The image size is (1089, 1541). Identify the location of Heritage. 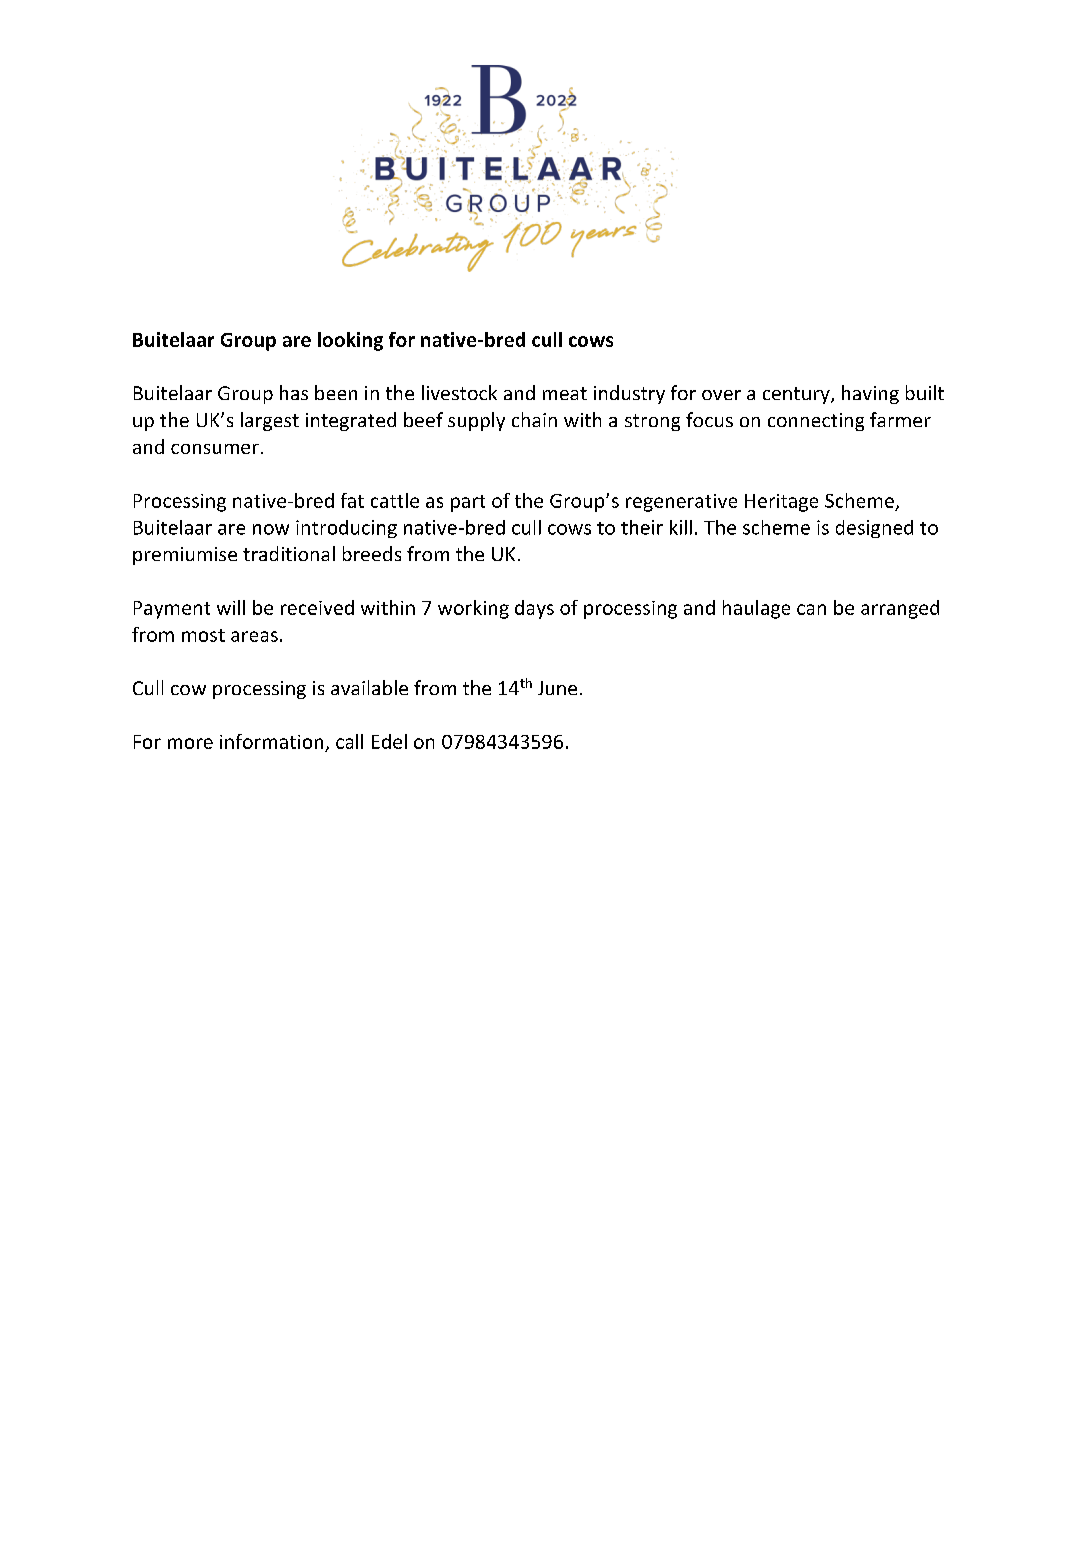
(781, 503).
